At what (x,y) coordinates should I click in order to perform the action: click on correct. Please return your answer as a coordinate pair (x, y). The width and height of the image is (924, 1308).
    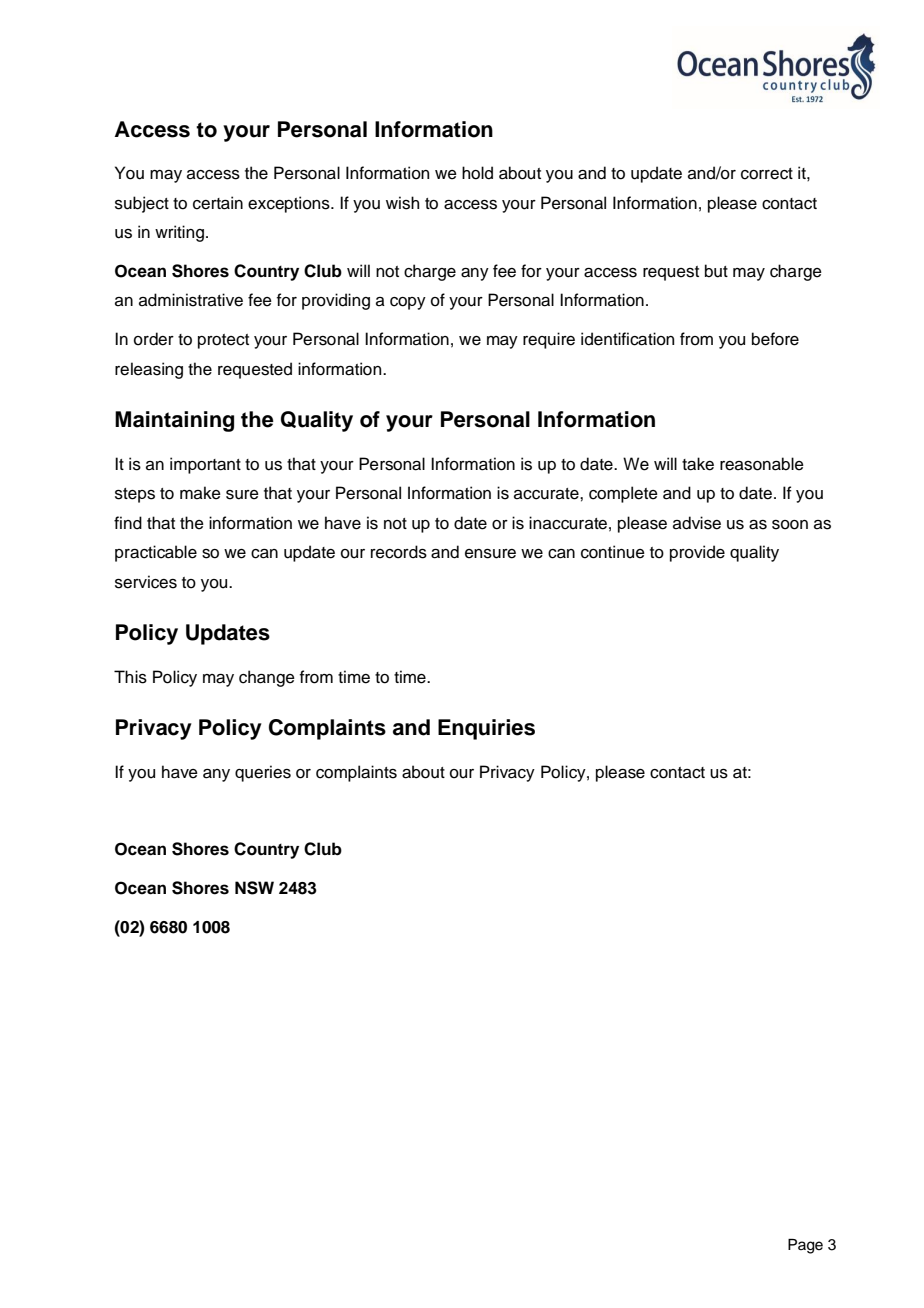
    Looking at the image, I should click on (767, 174).
